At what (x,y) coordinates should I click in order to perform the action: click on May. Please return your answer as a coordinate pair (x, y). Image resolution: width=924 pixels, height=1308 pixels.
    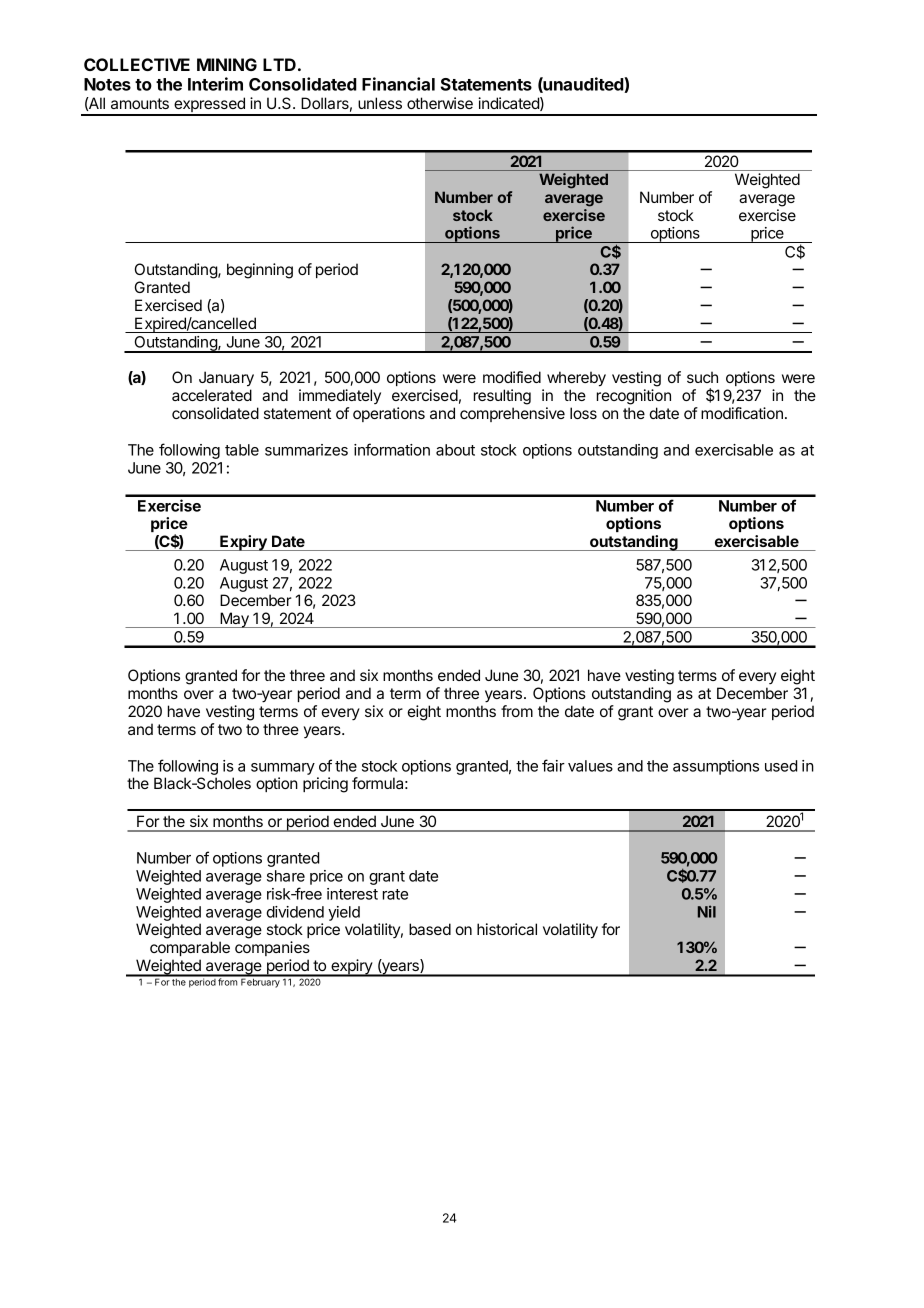
    Looking at the image, I should click on (234, 620).
